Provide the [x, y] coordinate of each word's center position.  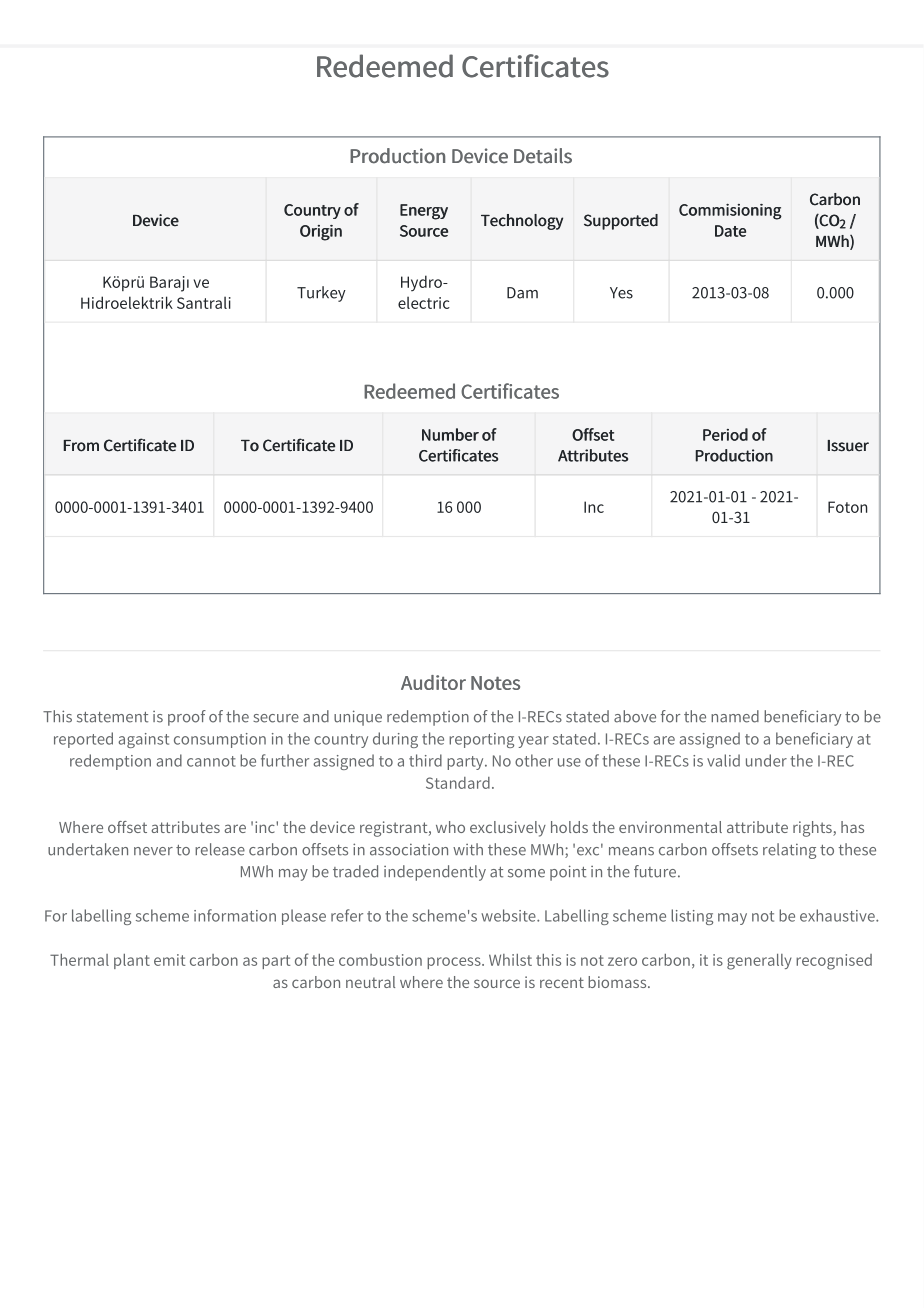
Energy [424, 212]
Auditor [433, 682]
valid [723, 760]
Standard [458, 783]
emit [169, 960]
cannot [211, 761]
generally [759, 962]
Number [450, 434]
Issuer [848, 446]
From [81, 446]
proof [187, 718]
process [455, 963]
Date [730, 231]
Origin [321, 233]
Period [725, 434]
